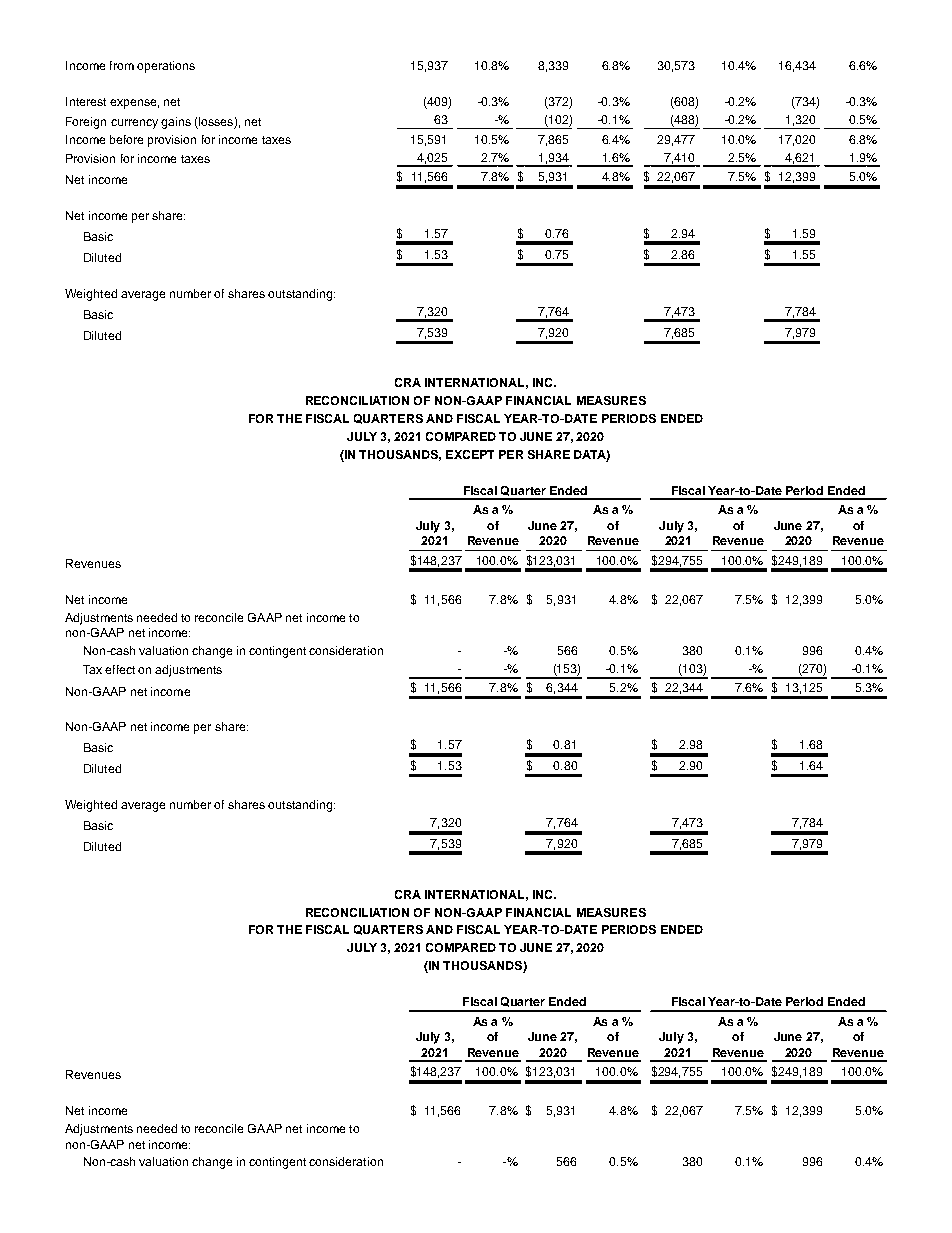 The width and height of the document is (952, 1233). What do you see at coordinates (470, 454) in the document?
I see `EXCEPT` at bounding box center [470, 454].
